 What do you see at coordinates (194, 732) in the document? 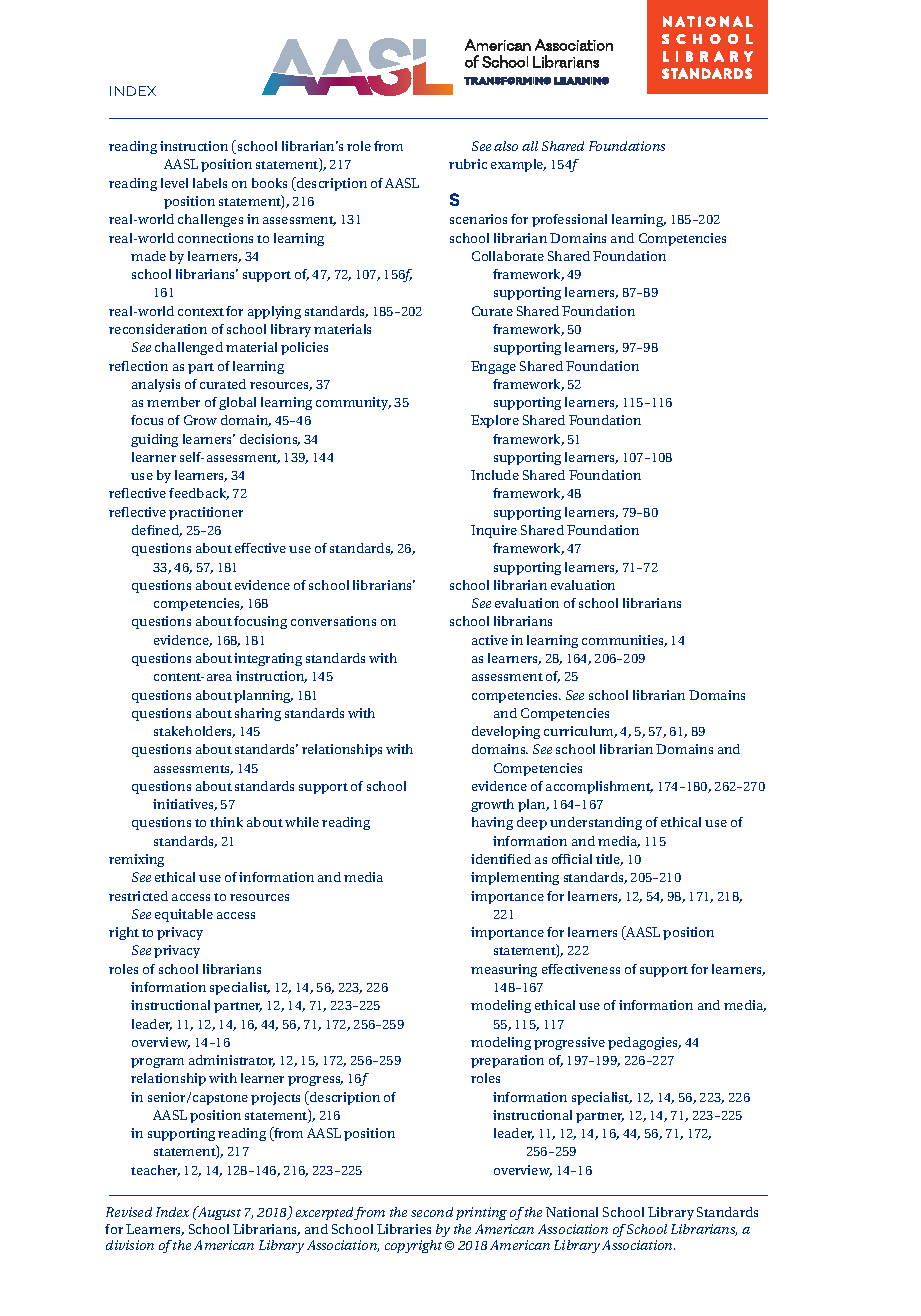
I see `stakeholders` at bounding box center [194, 732].
